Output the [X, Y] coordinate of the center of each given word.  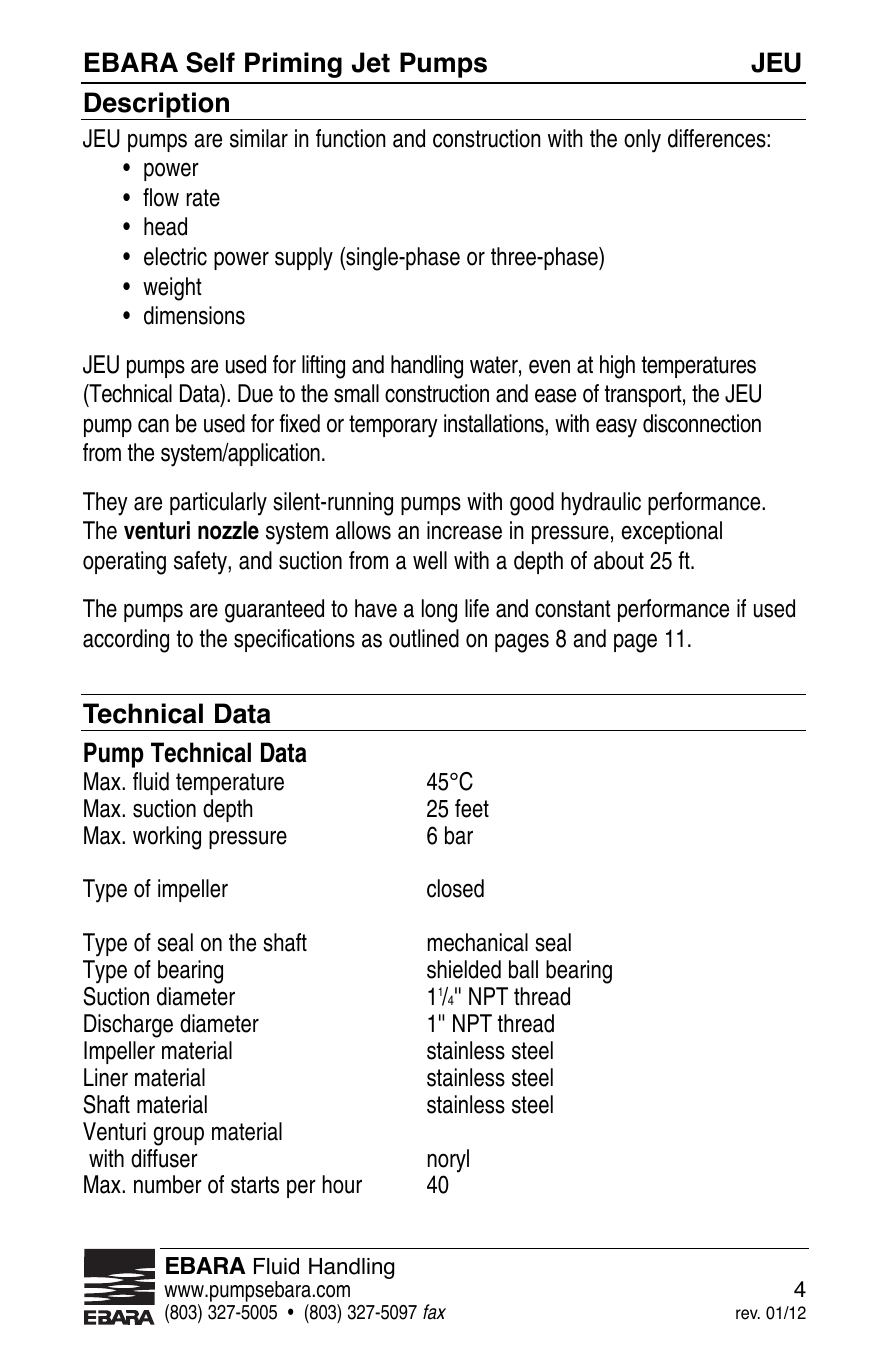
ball [523, 969]
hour [342, 1184]
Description [156, 106]
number [168, 1184]
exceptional [672, 532]
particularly [218, 504]
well [430, 560]
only [642, 141]
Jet [371, 62]
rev [748, 1314]
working [167, 838]
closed [455, 888]
